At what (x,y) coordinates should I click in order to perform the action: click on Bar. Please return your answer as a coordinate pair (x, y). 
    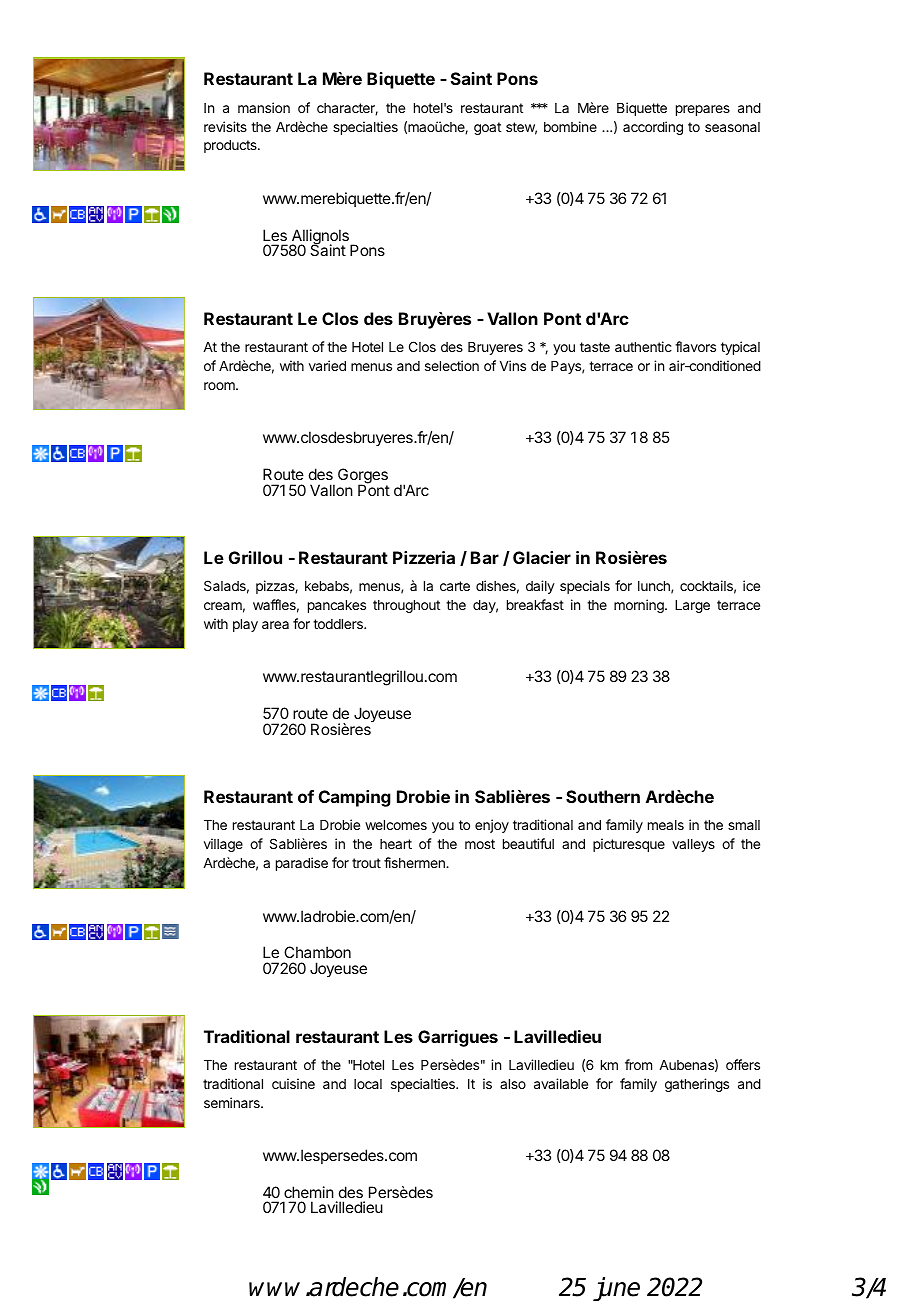
    Looking at the image, I should click on (485, 557).
